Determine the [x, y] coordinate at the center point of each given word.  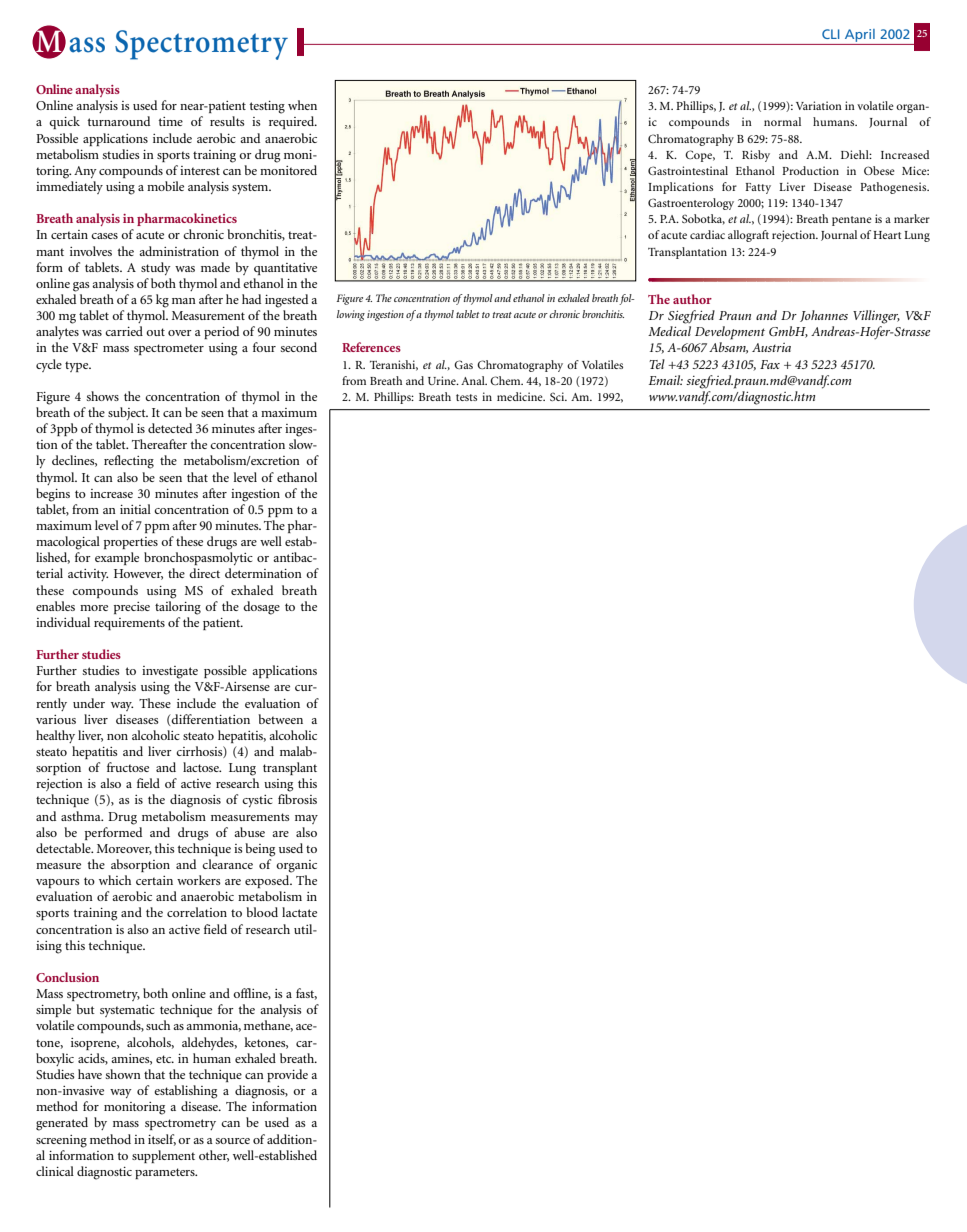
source [233, 1141]
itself [162, 1140]
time [170, 121]
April [860, 37]
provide [287, 1075]
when [302, 105]
